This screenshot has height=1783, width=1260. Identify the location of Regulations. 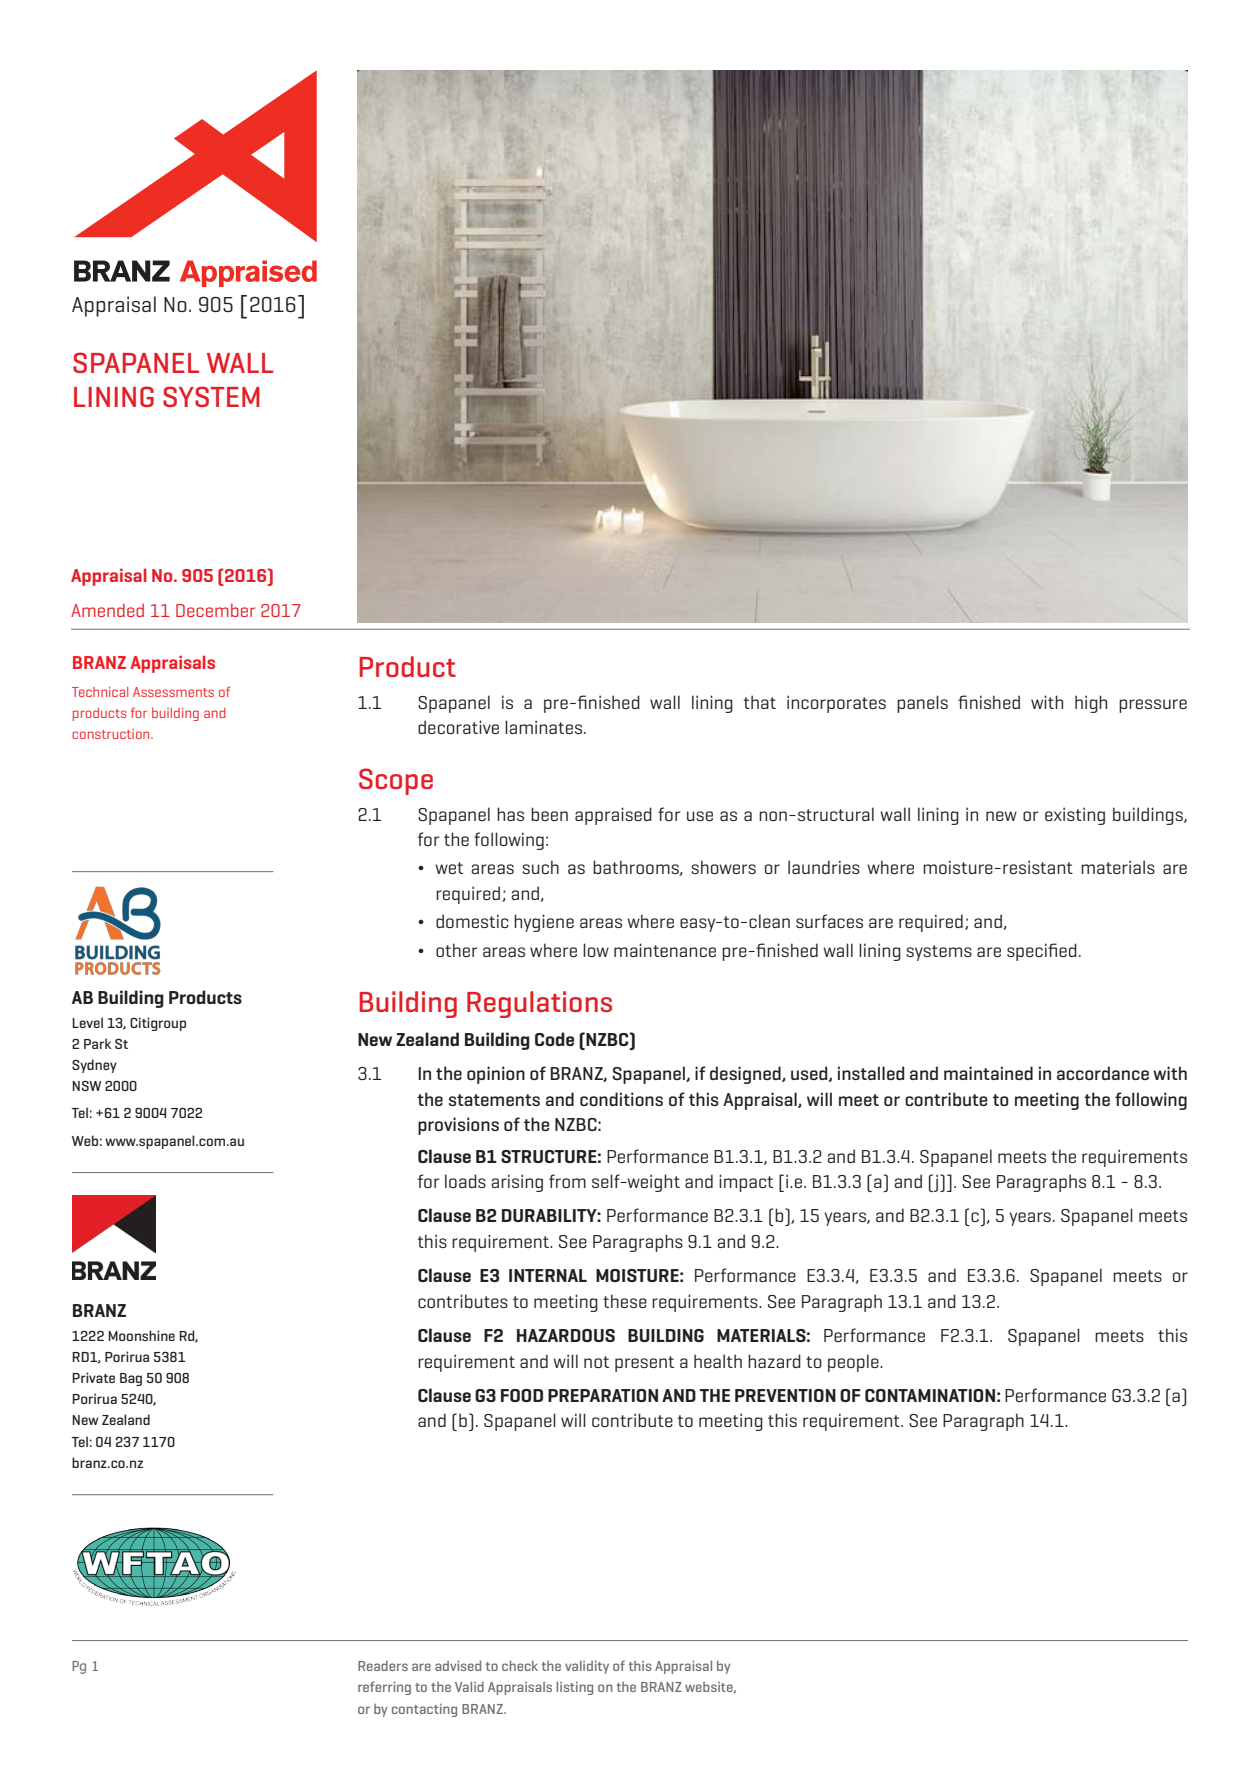
(539, 1004).
